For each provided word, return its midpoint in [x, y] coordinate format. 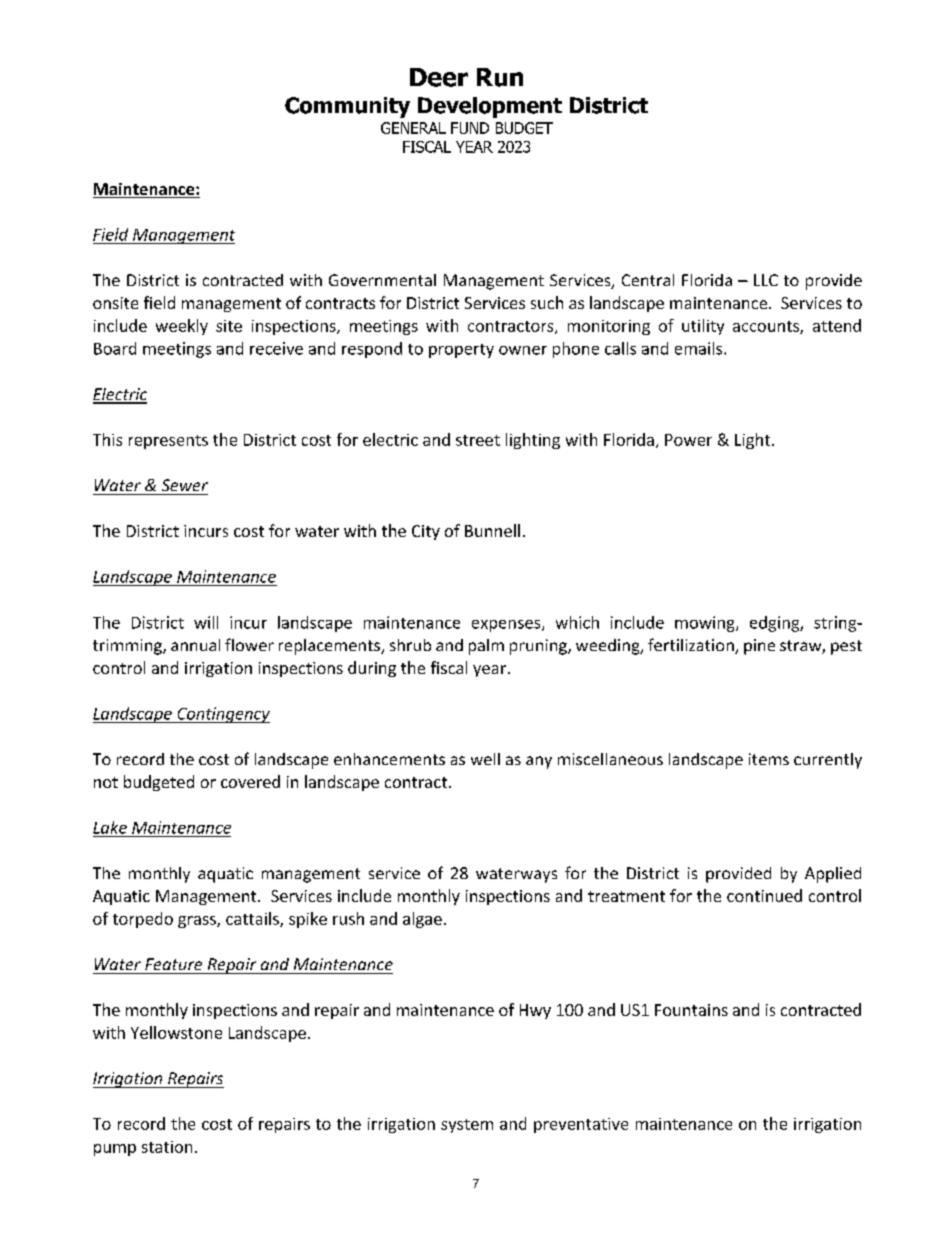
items [769, 759]
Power [688, 440]
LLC [766, 280]
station [167, 1147]
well [485, 759]
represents [168, 442]
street [478, 440]
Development [490, 107]
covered [250, 781]
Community [347, 107]
